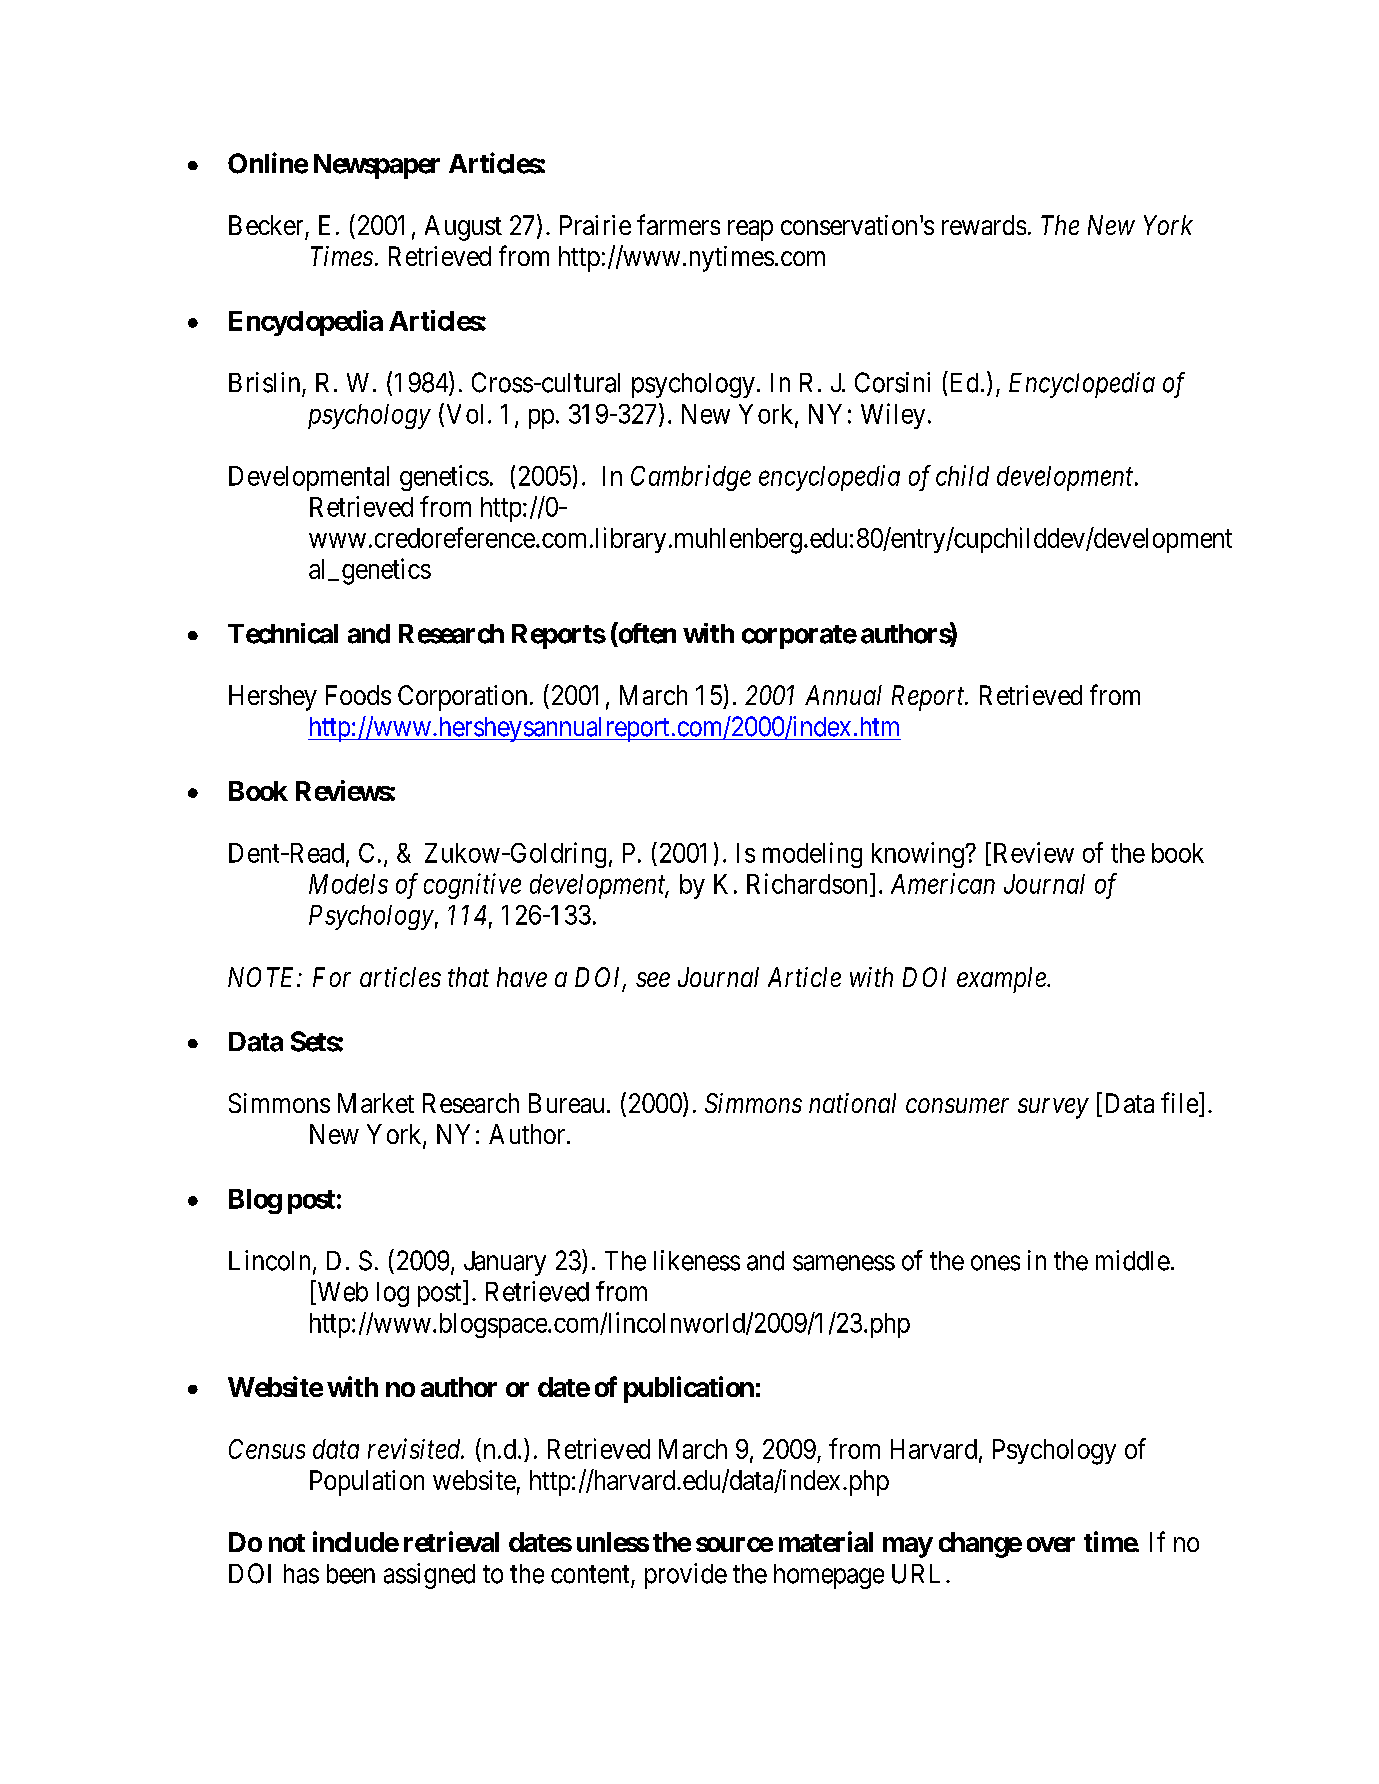  I want to click on national, so click(852, 1103).
